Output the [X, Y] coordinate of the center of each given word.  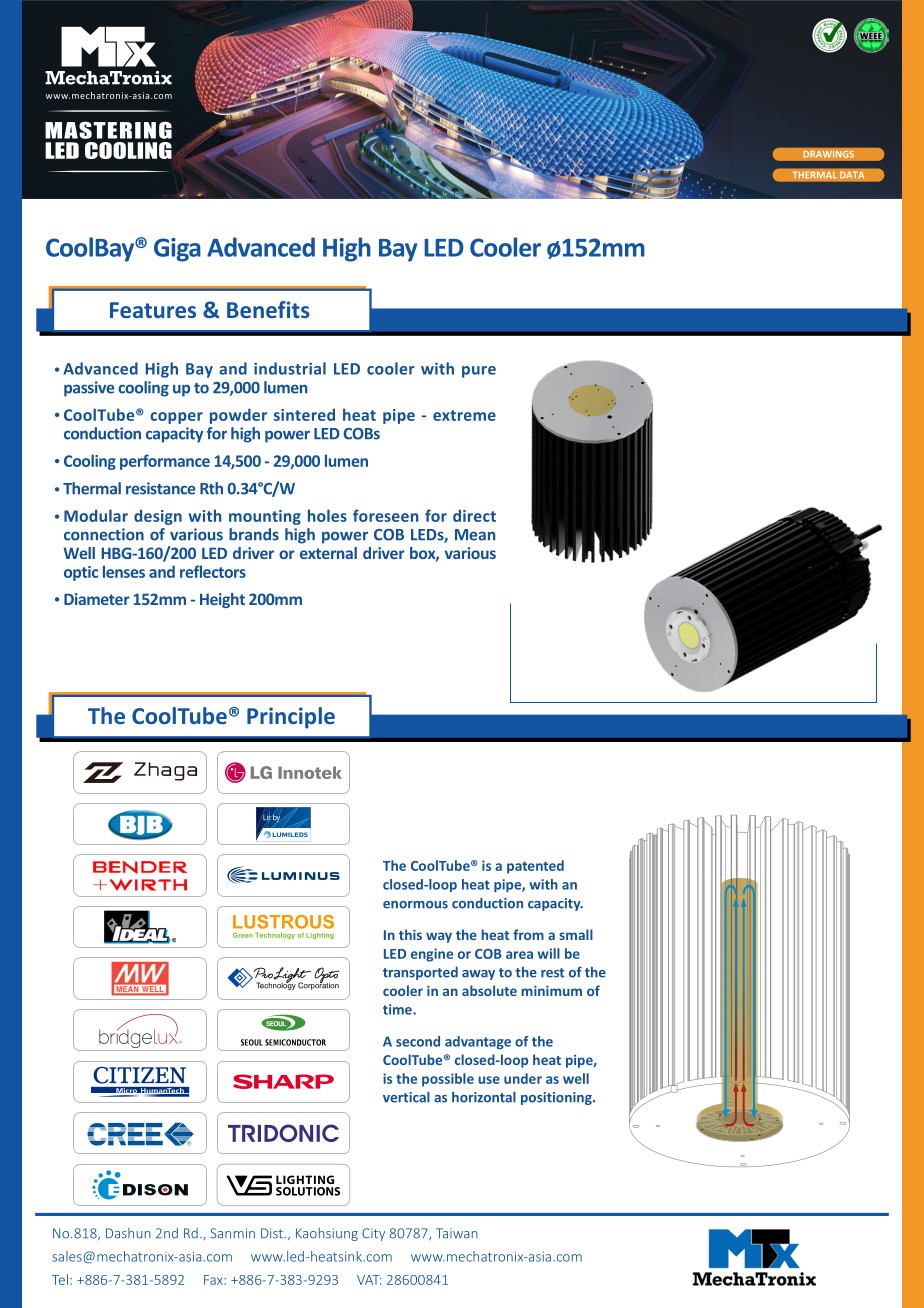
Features [153, 310]
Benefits [268, 309]
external [328, 553]
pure [479, 372]
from [528, 934]
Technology [276, 985]
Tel [60, 1279]
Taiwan [457, 1233]
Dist [273, 1233]
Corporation [318, 985]
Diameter [97, 599]
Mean [475, 535]
